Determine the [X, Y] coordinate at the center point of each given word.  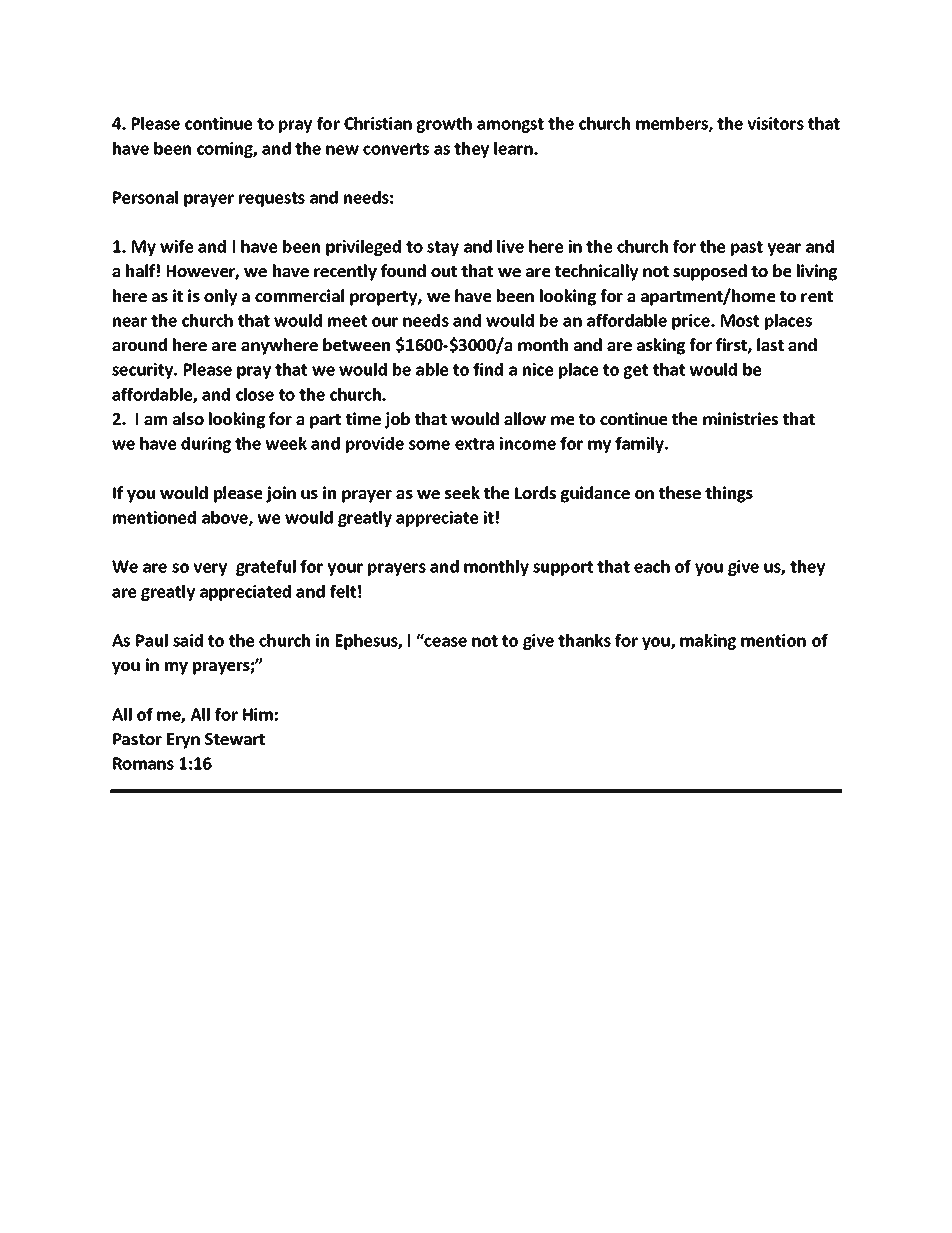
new [342, 150]
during [206, 445]
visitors [775, 123]
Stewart [235, 739]
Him [258, 714]
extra [474, 444]
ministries [740, 418]
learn [514, 148]
